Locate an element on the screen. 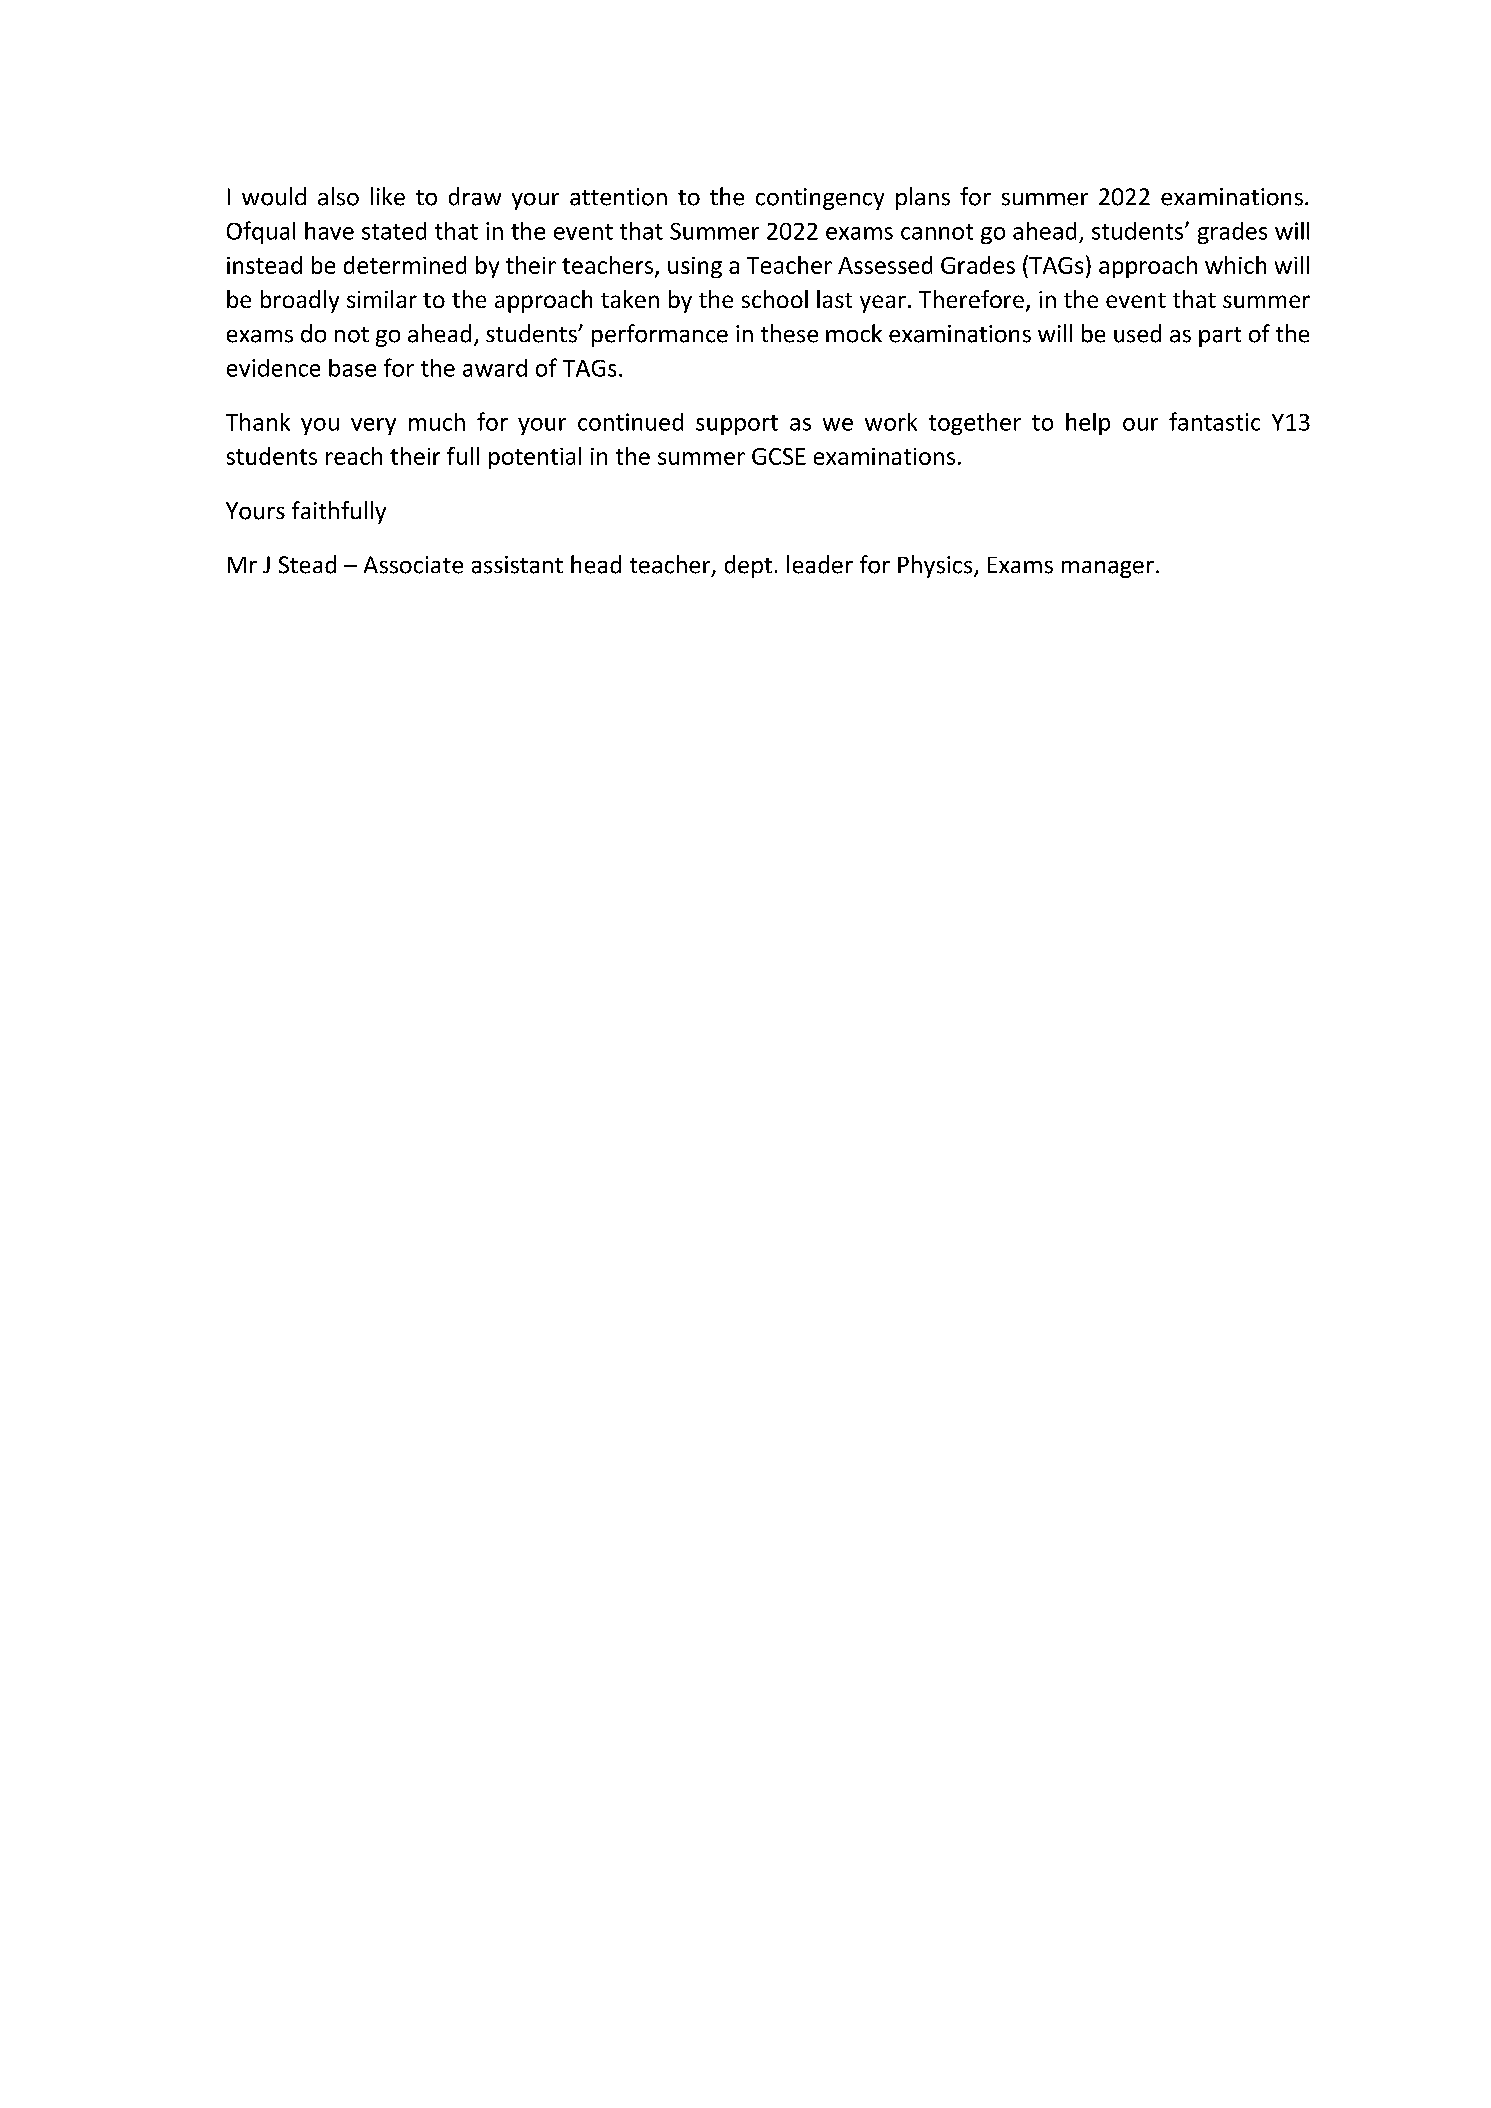  which is located at coordinates (1235, 265).
